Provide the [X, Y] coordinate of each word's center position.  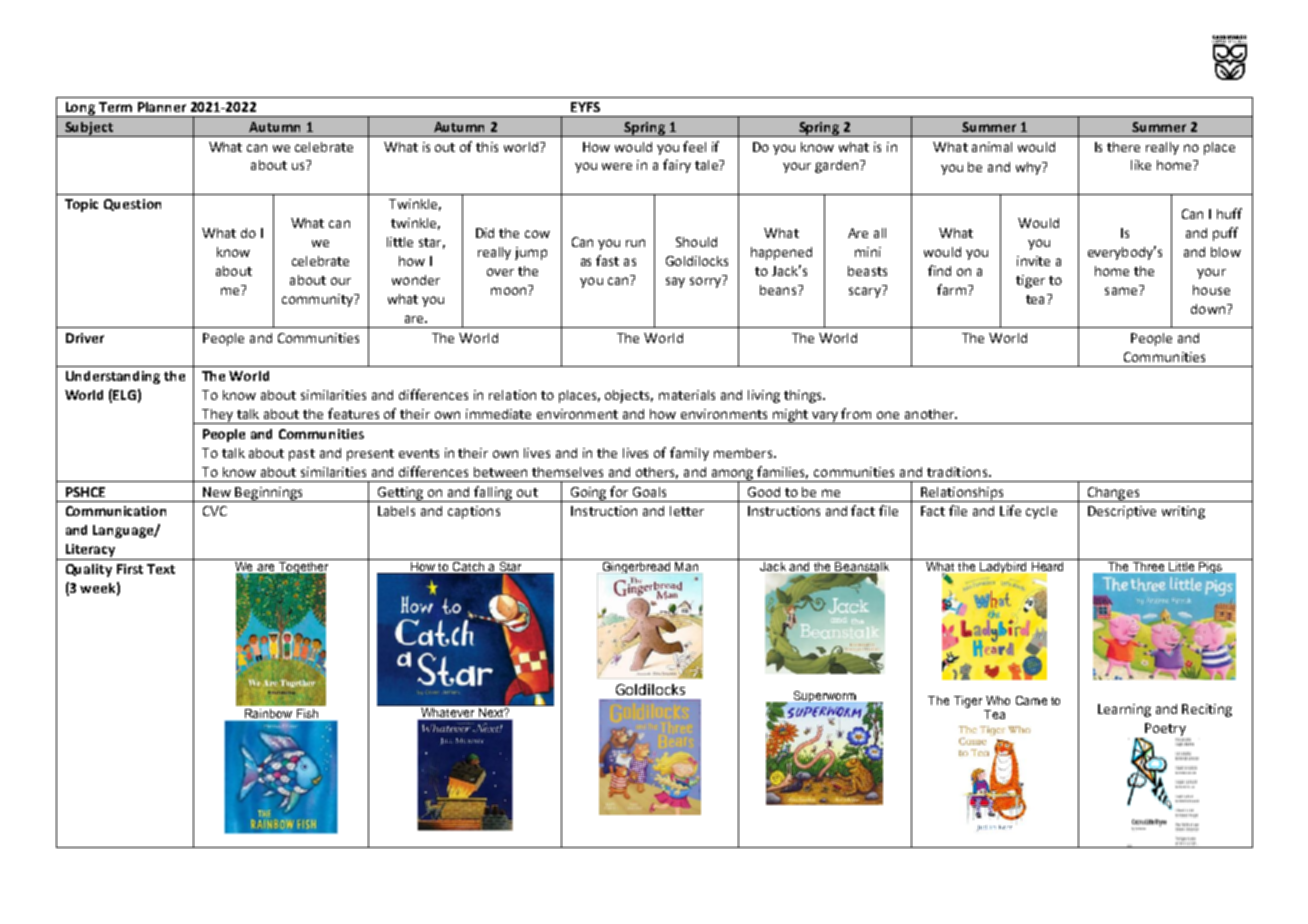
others [657, 473]
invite [1033, 261]
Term [115, 107]
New [217, 492]
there [1123, 147]
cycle [1041, 512]
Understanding [113, 377]
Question [132, 205]
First [130, 569]
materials [687, 395]
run [635, 243]
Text [161, 569]
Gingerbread [636, 566]
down [1208, 309]
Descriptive [1122, 512]
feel [694, 146]
